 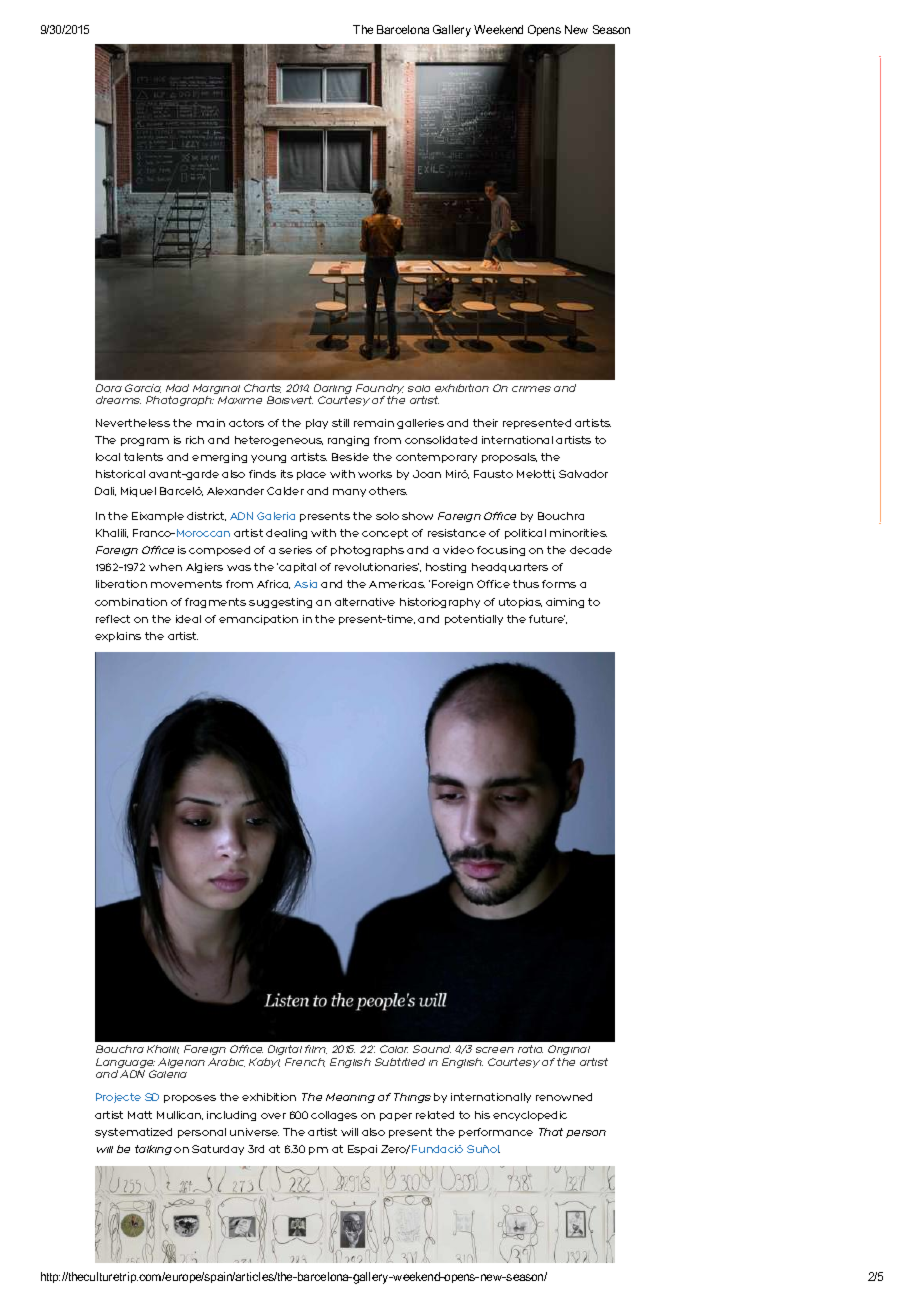 I want to click on proposals, so click(x=509, y=458).
